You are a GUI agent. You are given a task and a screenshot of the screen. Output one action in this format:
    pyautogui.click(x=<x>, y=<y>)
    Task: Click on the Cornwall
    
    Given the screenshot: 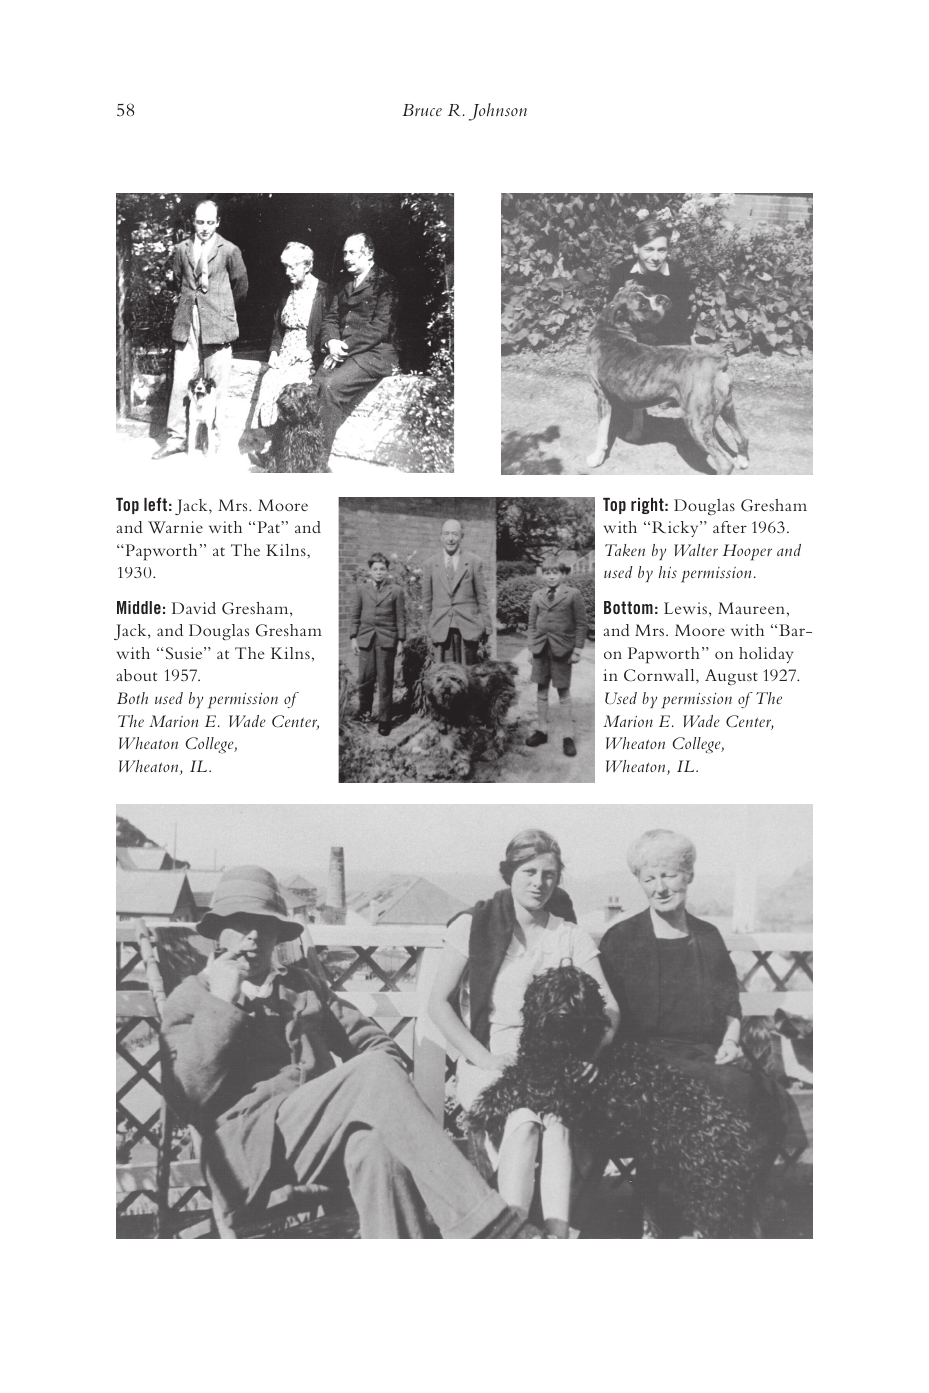 What is the action you would take?
    pyautogui.click(x=660, y=676)
